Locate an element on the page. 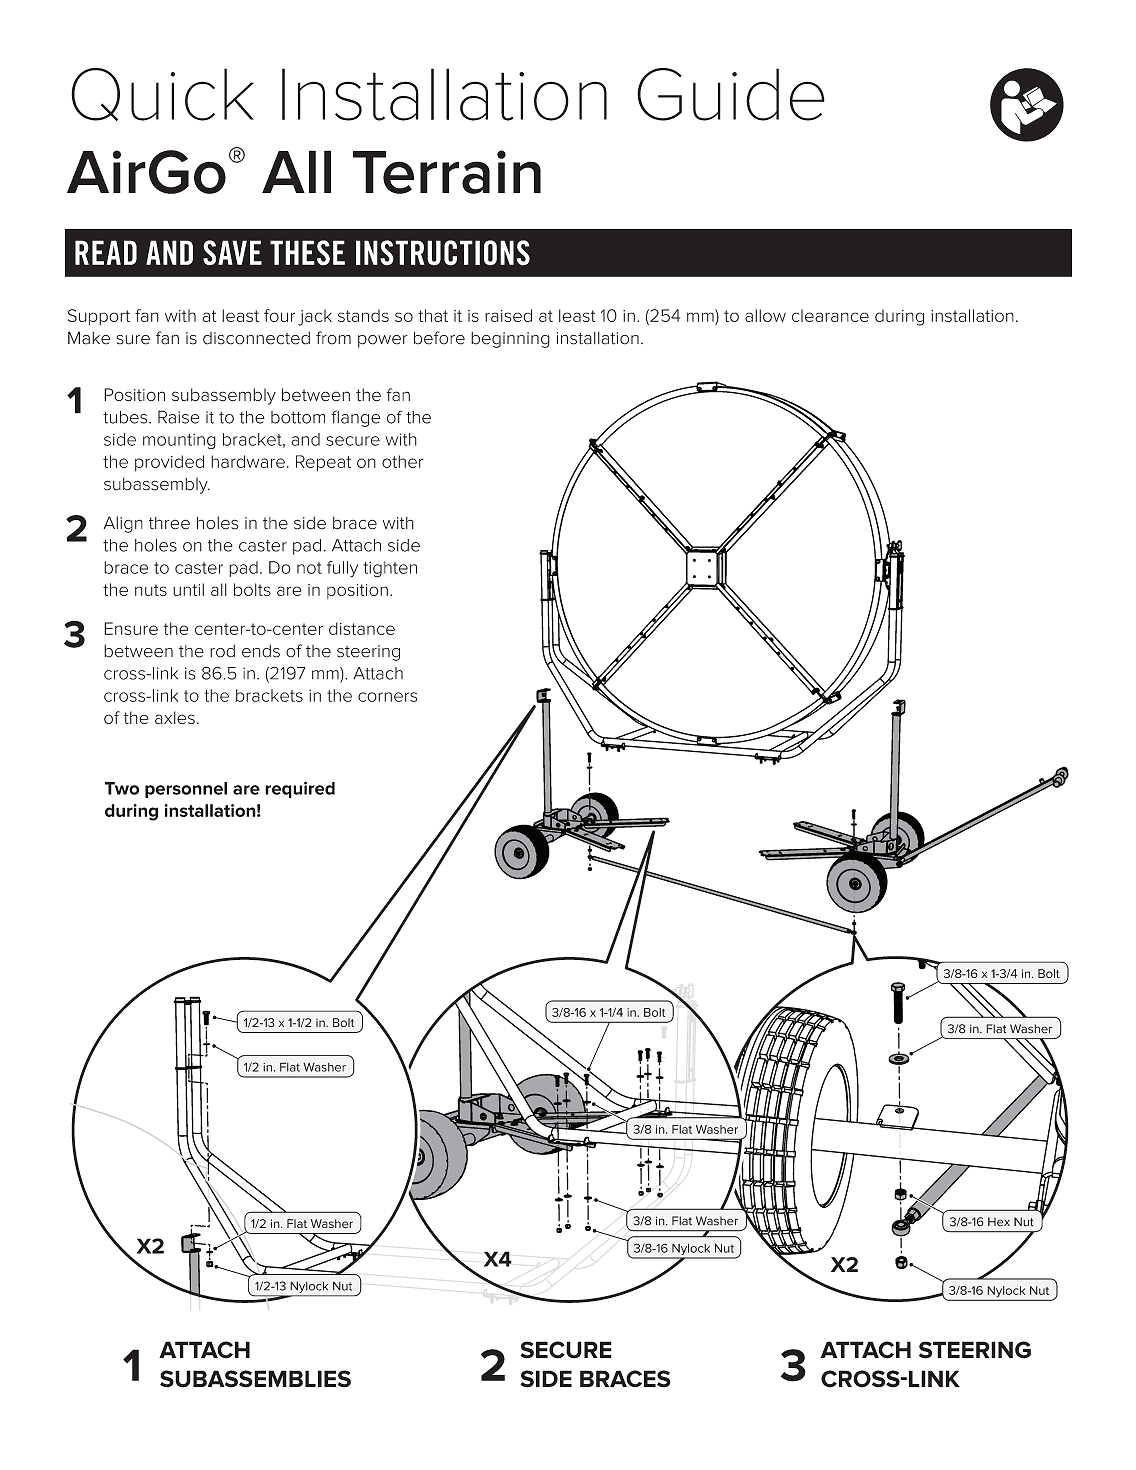 The width and height of the page is (1136, 1470). Quick is located at coordinates (162, 94).
